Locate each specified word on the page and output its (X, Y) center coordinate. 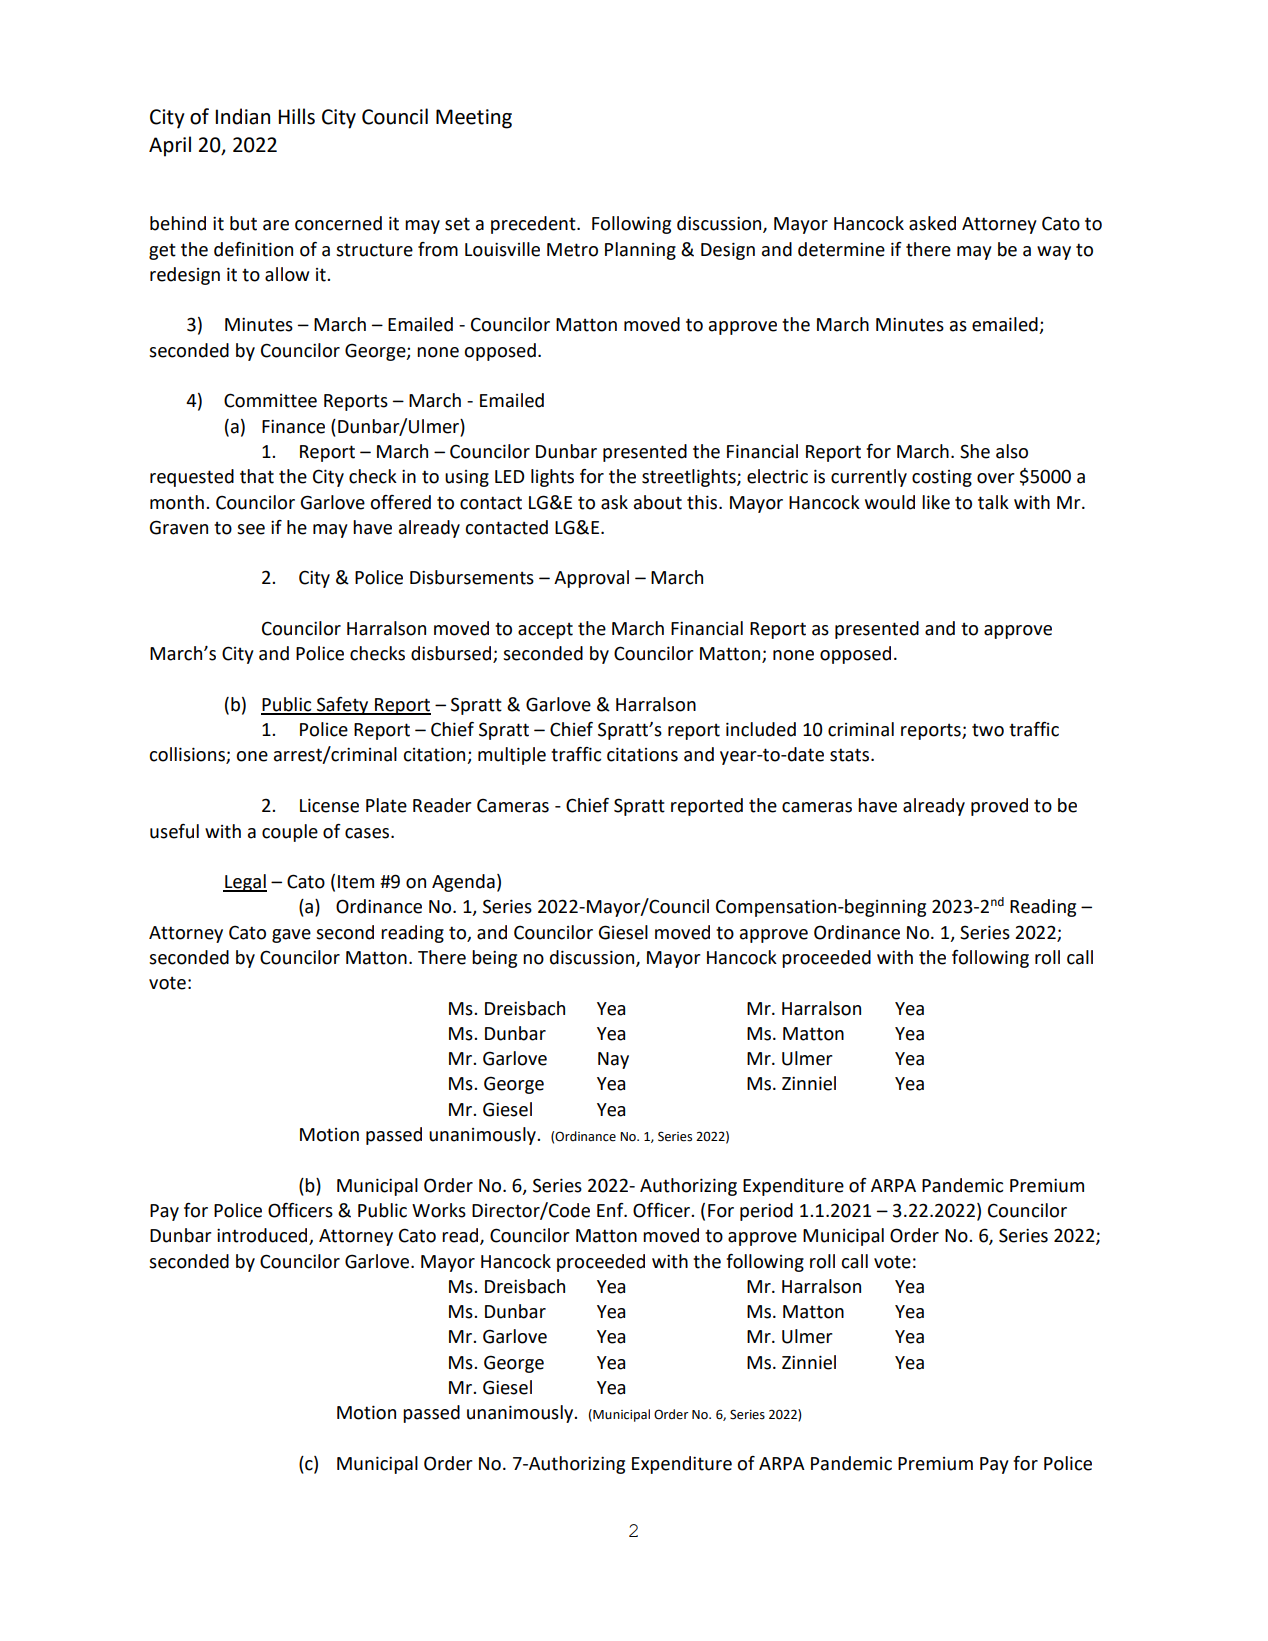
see (251, 529)
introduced (263, 1236)
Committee (270, 400)
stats (851, 755)
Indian (242, 116)
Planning (640, 251)
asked (932, 223)
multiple (512, 756)
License (329, 805)
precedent (534, 225)
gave (291, 936)
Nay (613, 1060)
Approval (591, 579)
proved (999, 807)
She (975, 451)
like (936, 502)
